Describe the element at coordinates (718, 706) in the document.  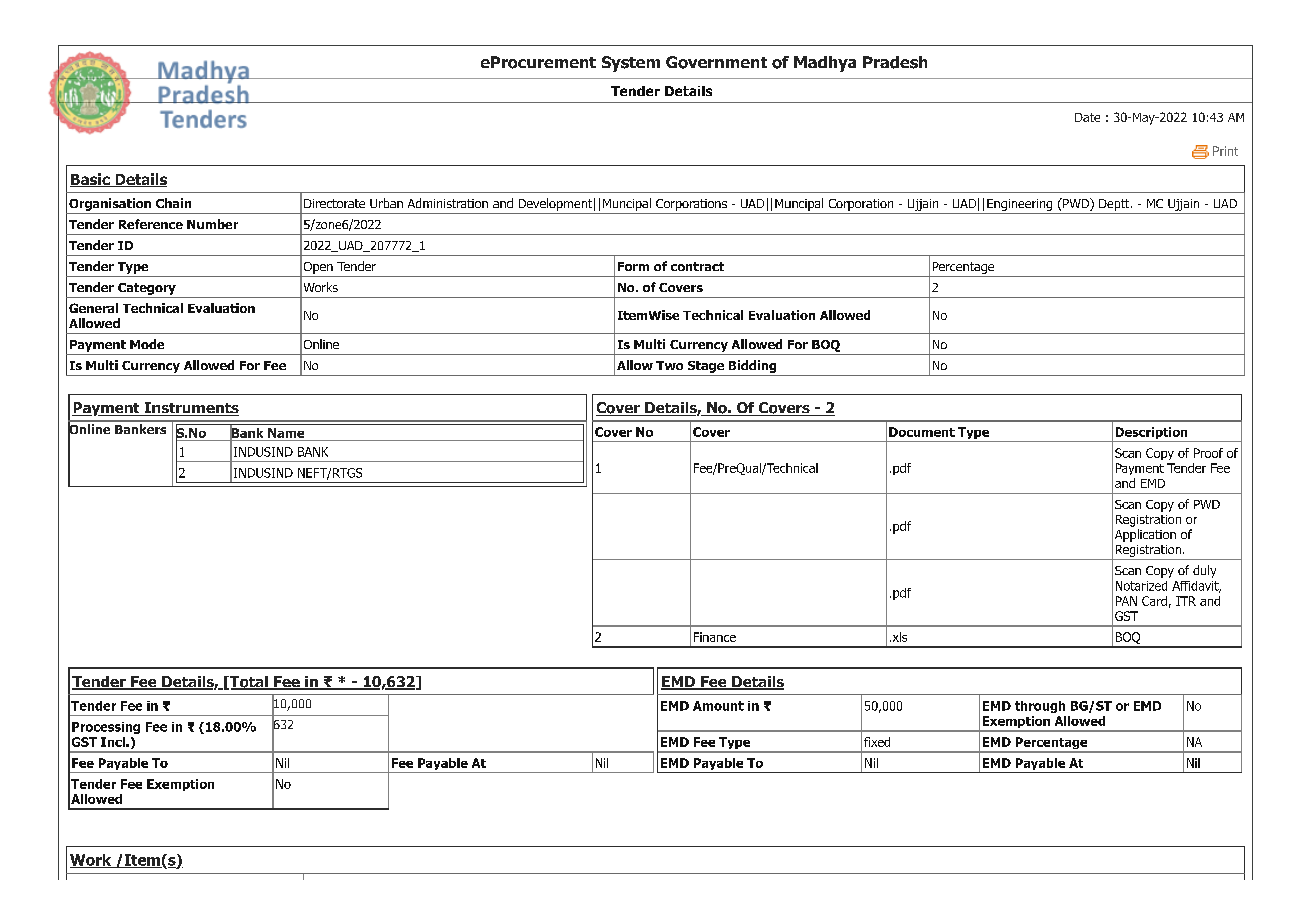
I see `Amount` at that location.
